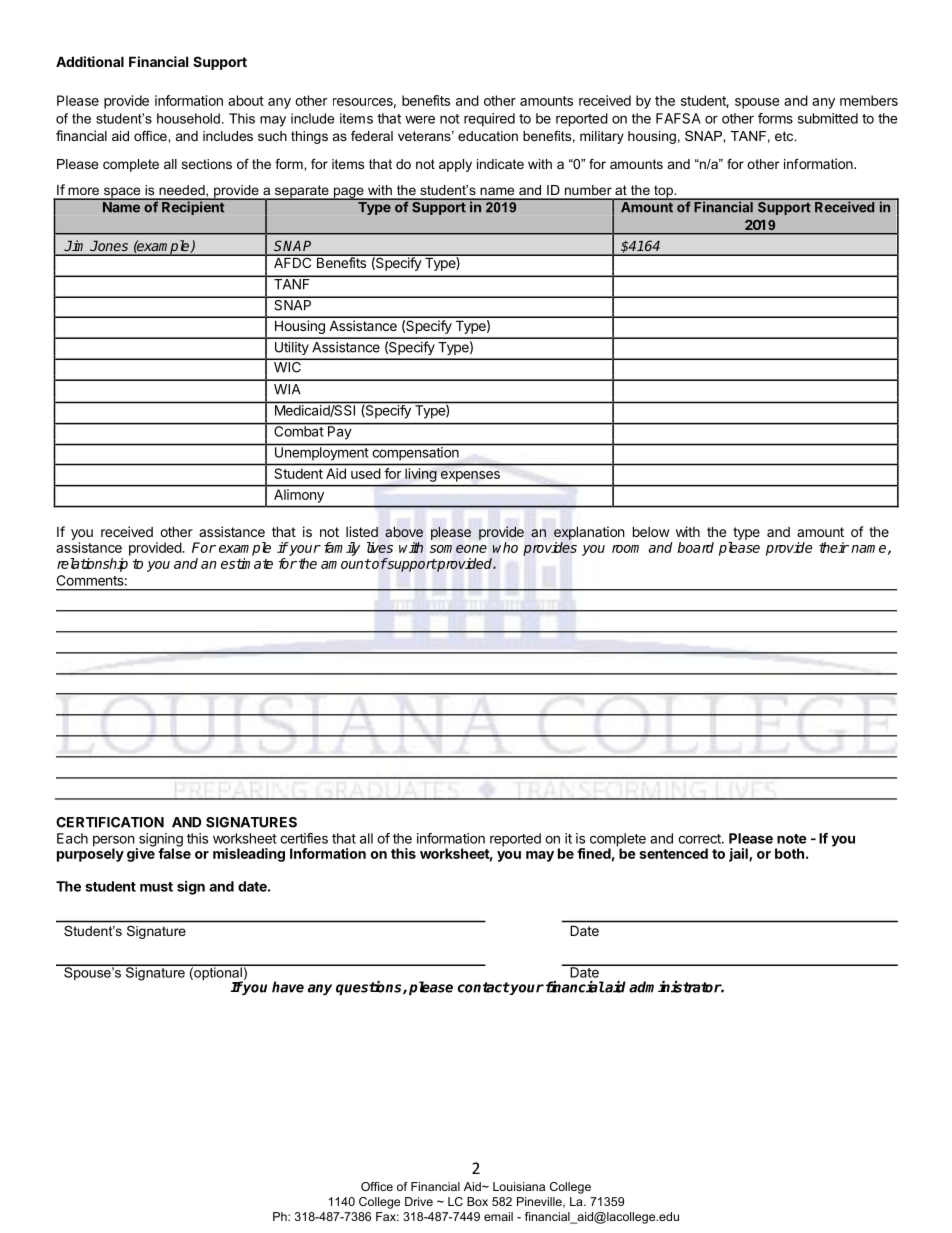 Image resolution: width=952 pixels, height=1233 pixels. I want to click on AFDC, so click(293, 261).
